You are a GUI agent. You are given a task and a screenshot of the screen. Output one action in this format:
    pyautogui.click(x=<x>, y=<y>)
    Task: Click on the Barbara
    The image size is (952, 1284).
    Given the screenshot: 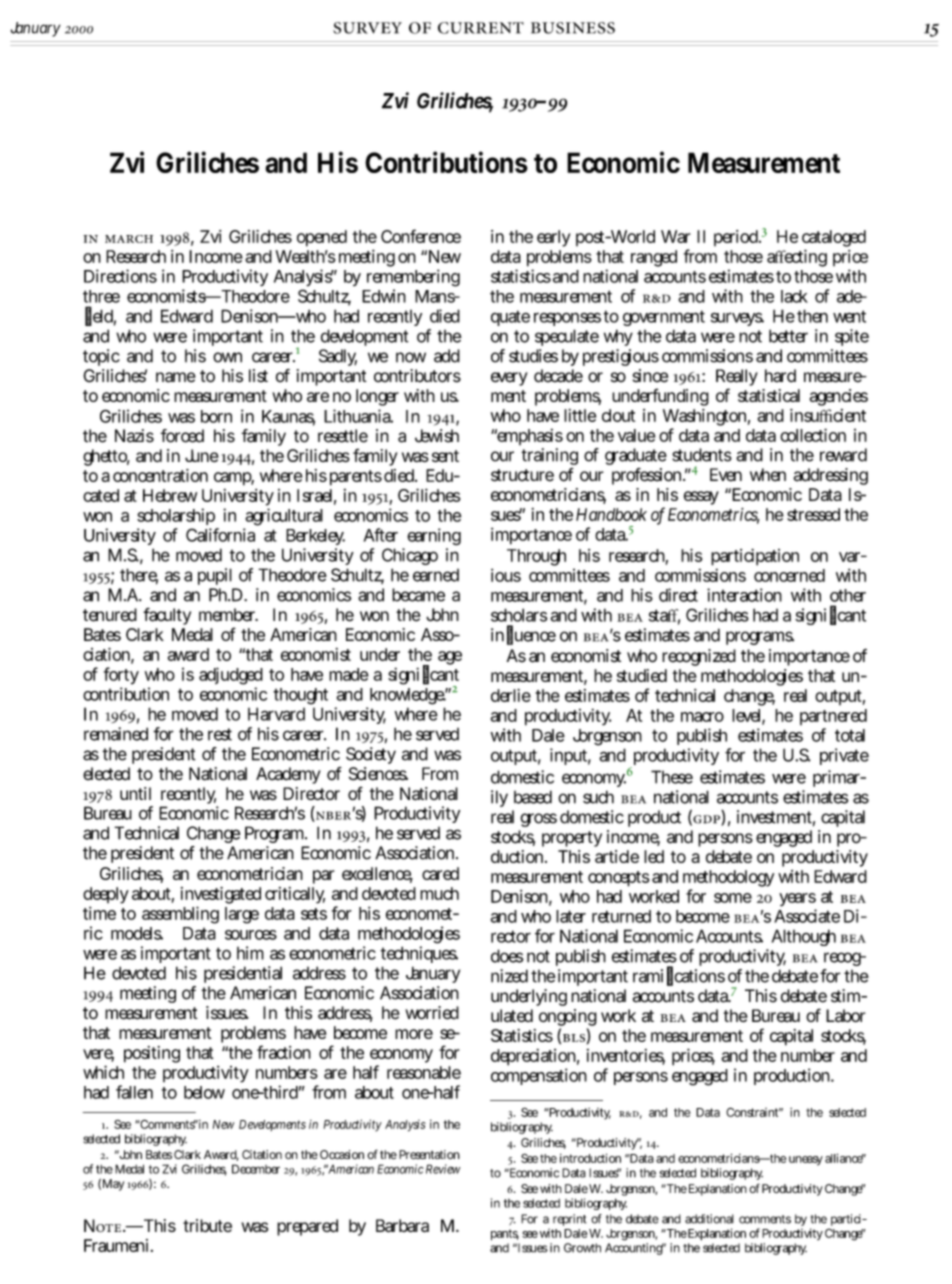 What is the action you would take?
    pyautogui.click(x=402, y=1226)
